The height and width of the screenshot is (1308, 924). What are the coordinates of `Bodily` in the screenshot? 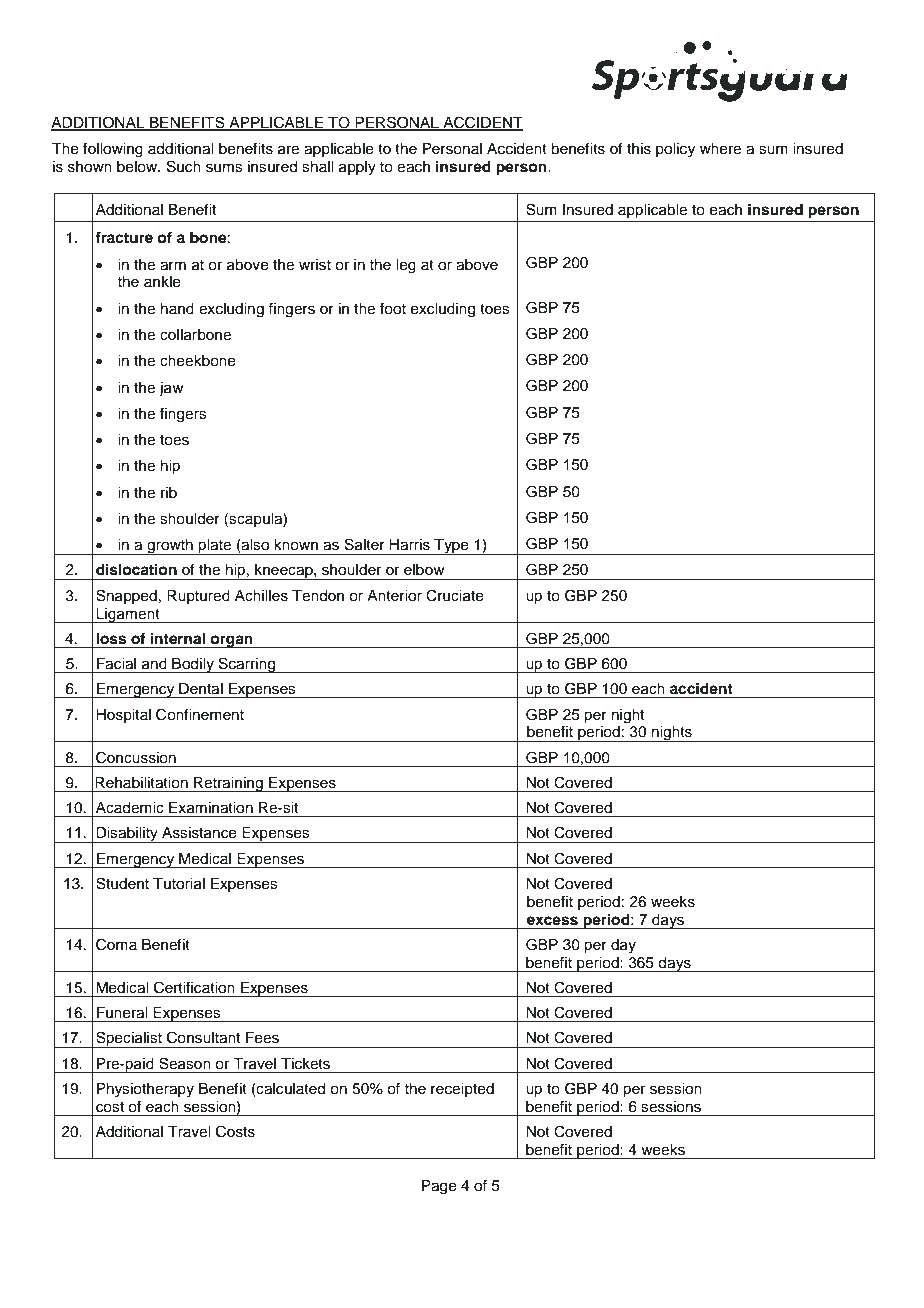 It's located at (193, 665).
